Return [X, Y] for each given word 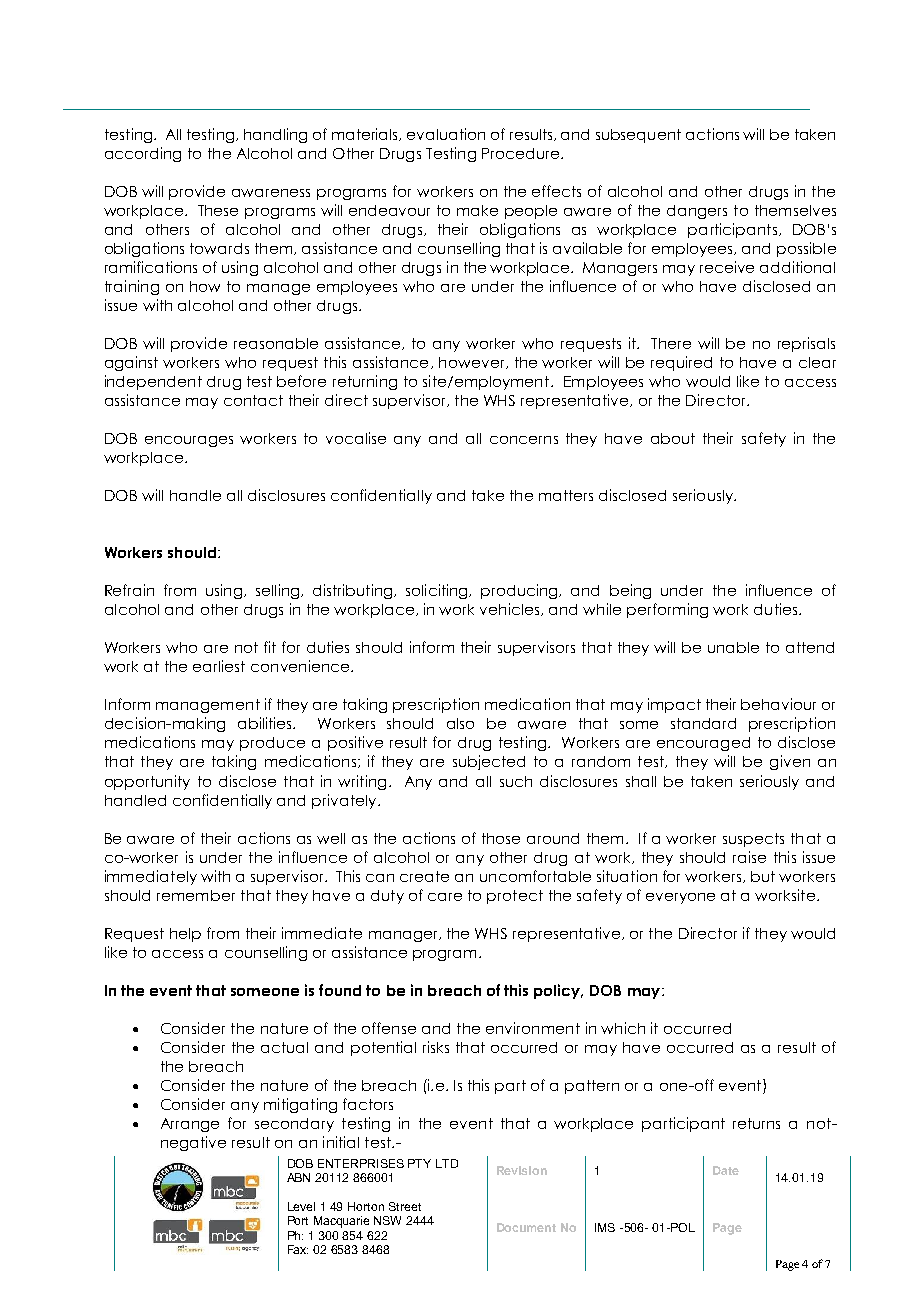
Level [301, 1206]
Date [726, 1170]
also [460, 723]
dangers [697, 212]
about [673, 438]
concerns [524, 440]
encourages [189, 441]
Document [526, 1227]
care [445, 897]
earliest [219, 666]
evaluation [446, 134]
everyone [680, 898]
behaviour [778, 704]
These [218, 210]
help [185, 935]
